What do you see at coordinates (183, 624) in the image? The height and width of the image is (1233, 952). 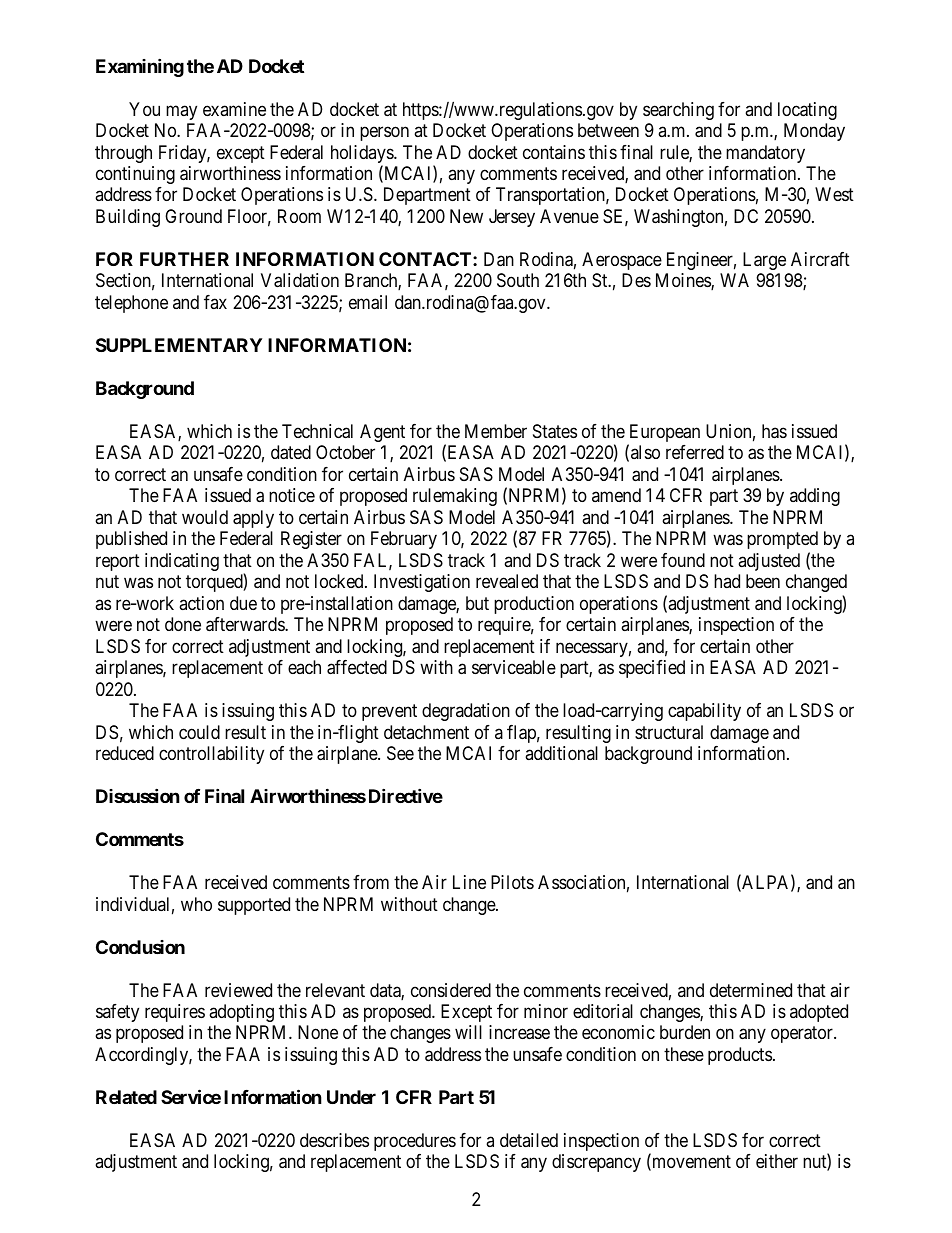 I see `done` at bounding box center [183, 624].
